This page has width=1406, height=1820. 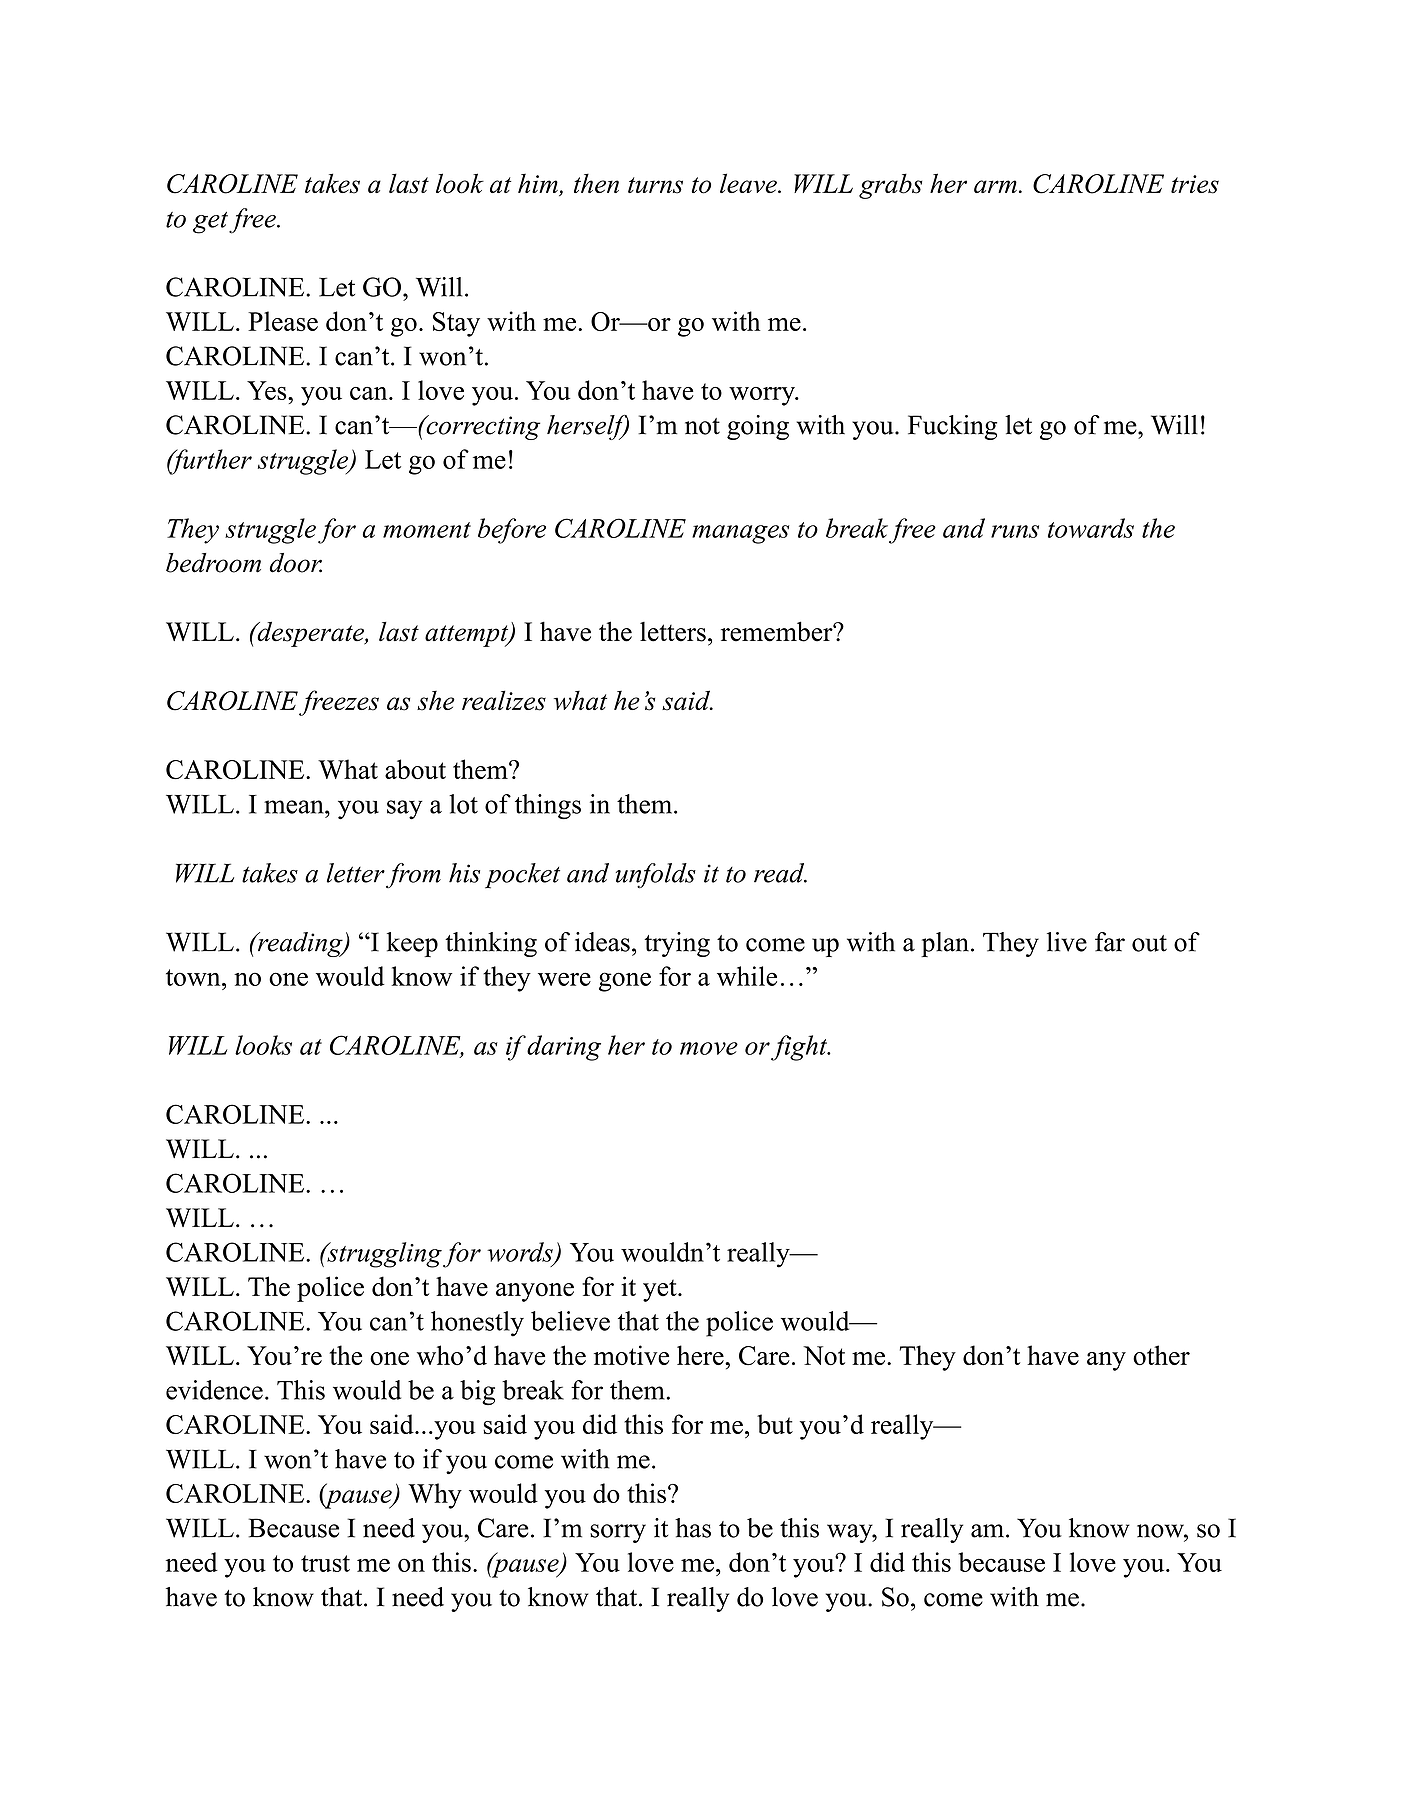 I want to click on has, so click(x=693, y=1528).
